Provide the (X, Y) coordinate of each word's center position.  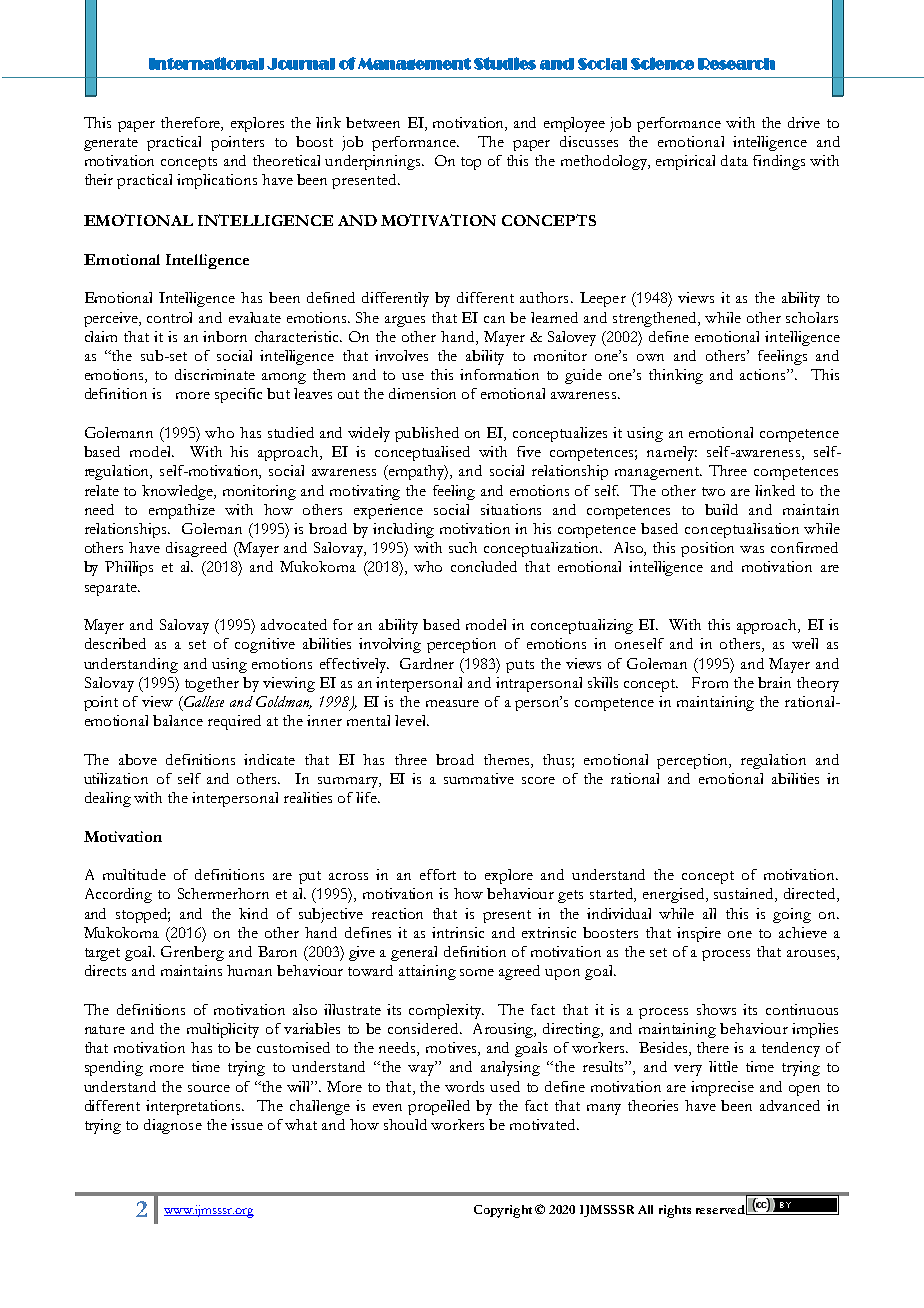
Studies (505, 63)
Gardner (427, 663)
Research (736, 64)
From (710, 682)
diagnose (173, 1126)
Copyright (503, 1211)
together (212, 684)
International (206, 63)
